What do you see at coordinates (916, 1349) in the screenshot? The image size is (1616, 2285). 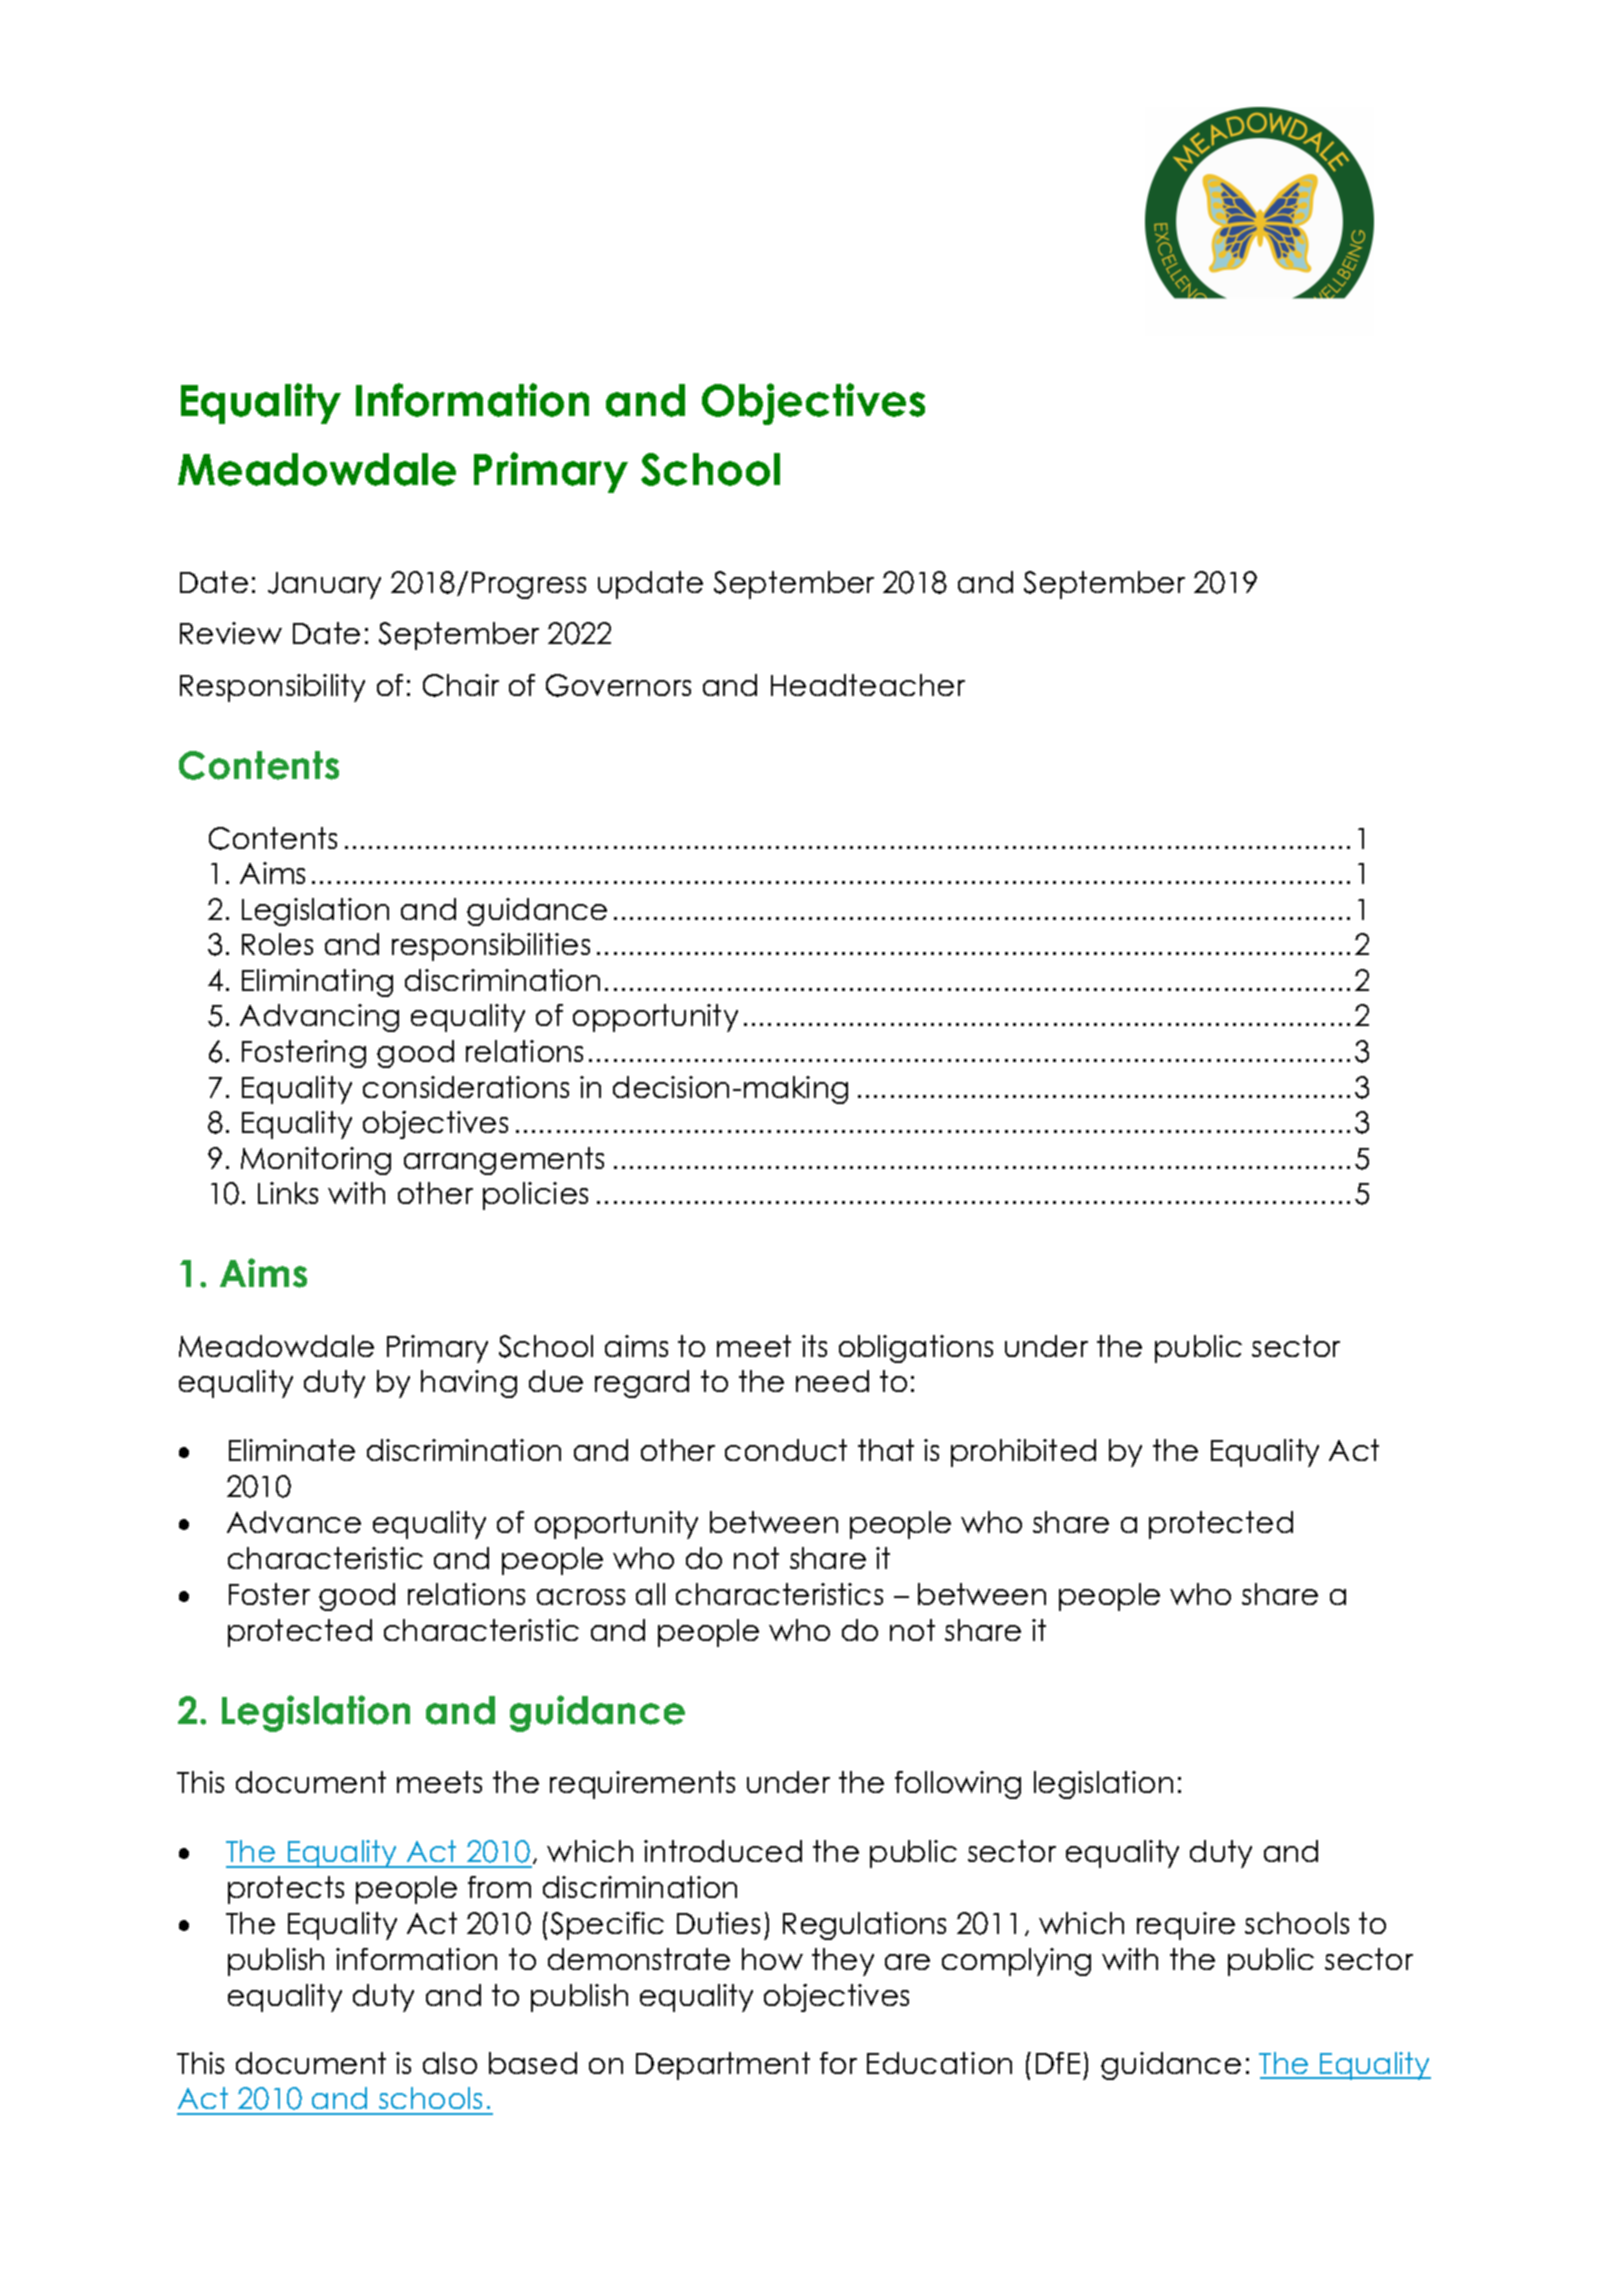 I see `obligations` at bounding box center [916, 1349].
